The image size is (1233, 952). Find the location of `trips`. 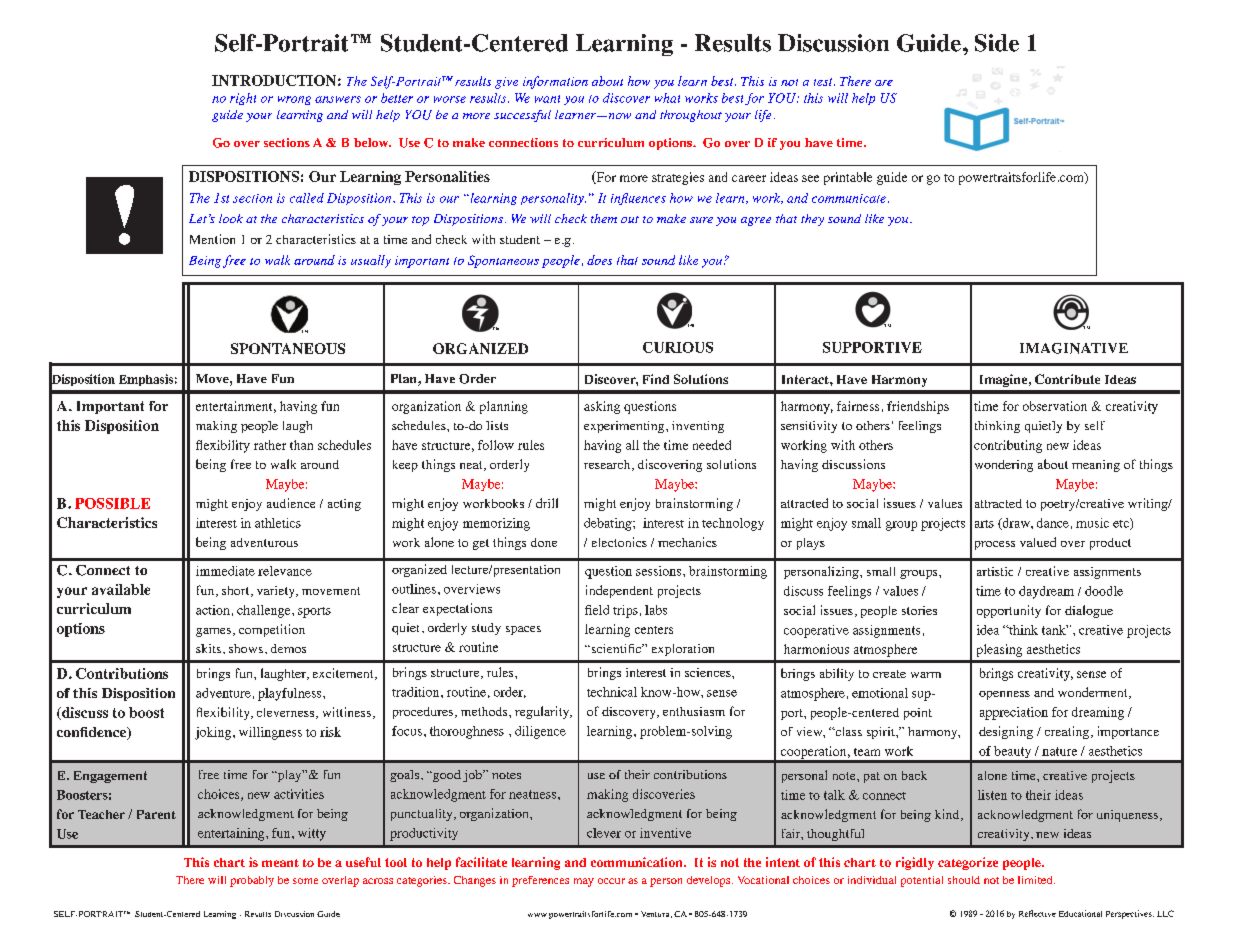

trips is located at coordinates (625, 611).
